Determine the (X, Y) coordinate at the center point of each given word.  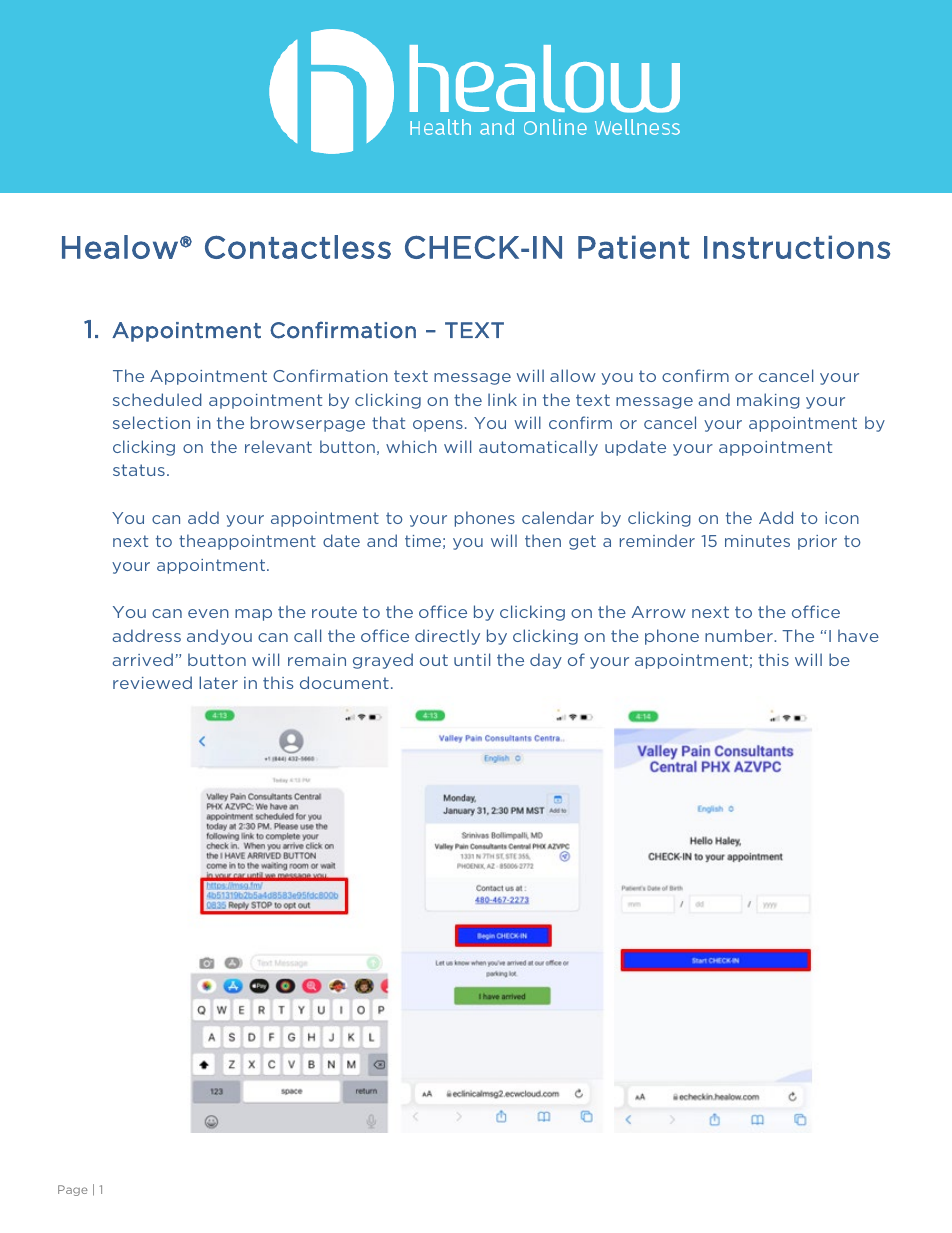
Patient (634, 247)
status (139, 470)
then (543, 540)
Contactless (298, 247)
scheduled (157, 399)
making (768, 401)
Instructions (797, 247)
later (218, 682)
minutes (757, 541)
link (502, 399)
